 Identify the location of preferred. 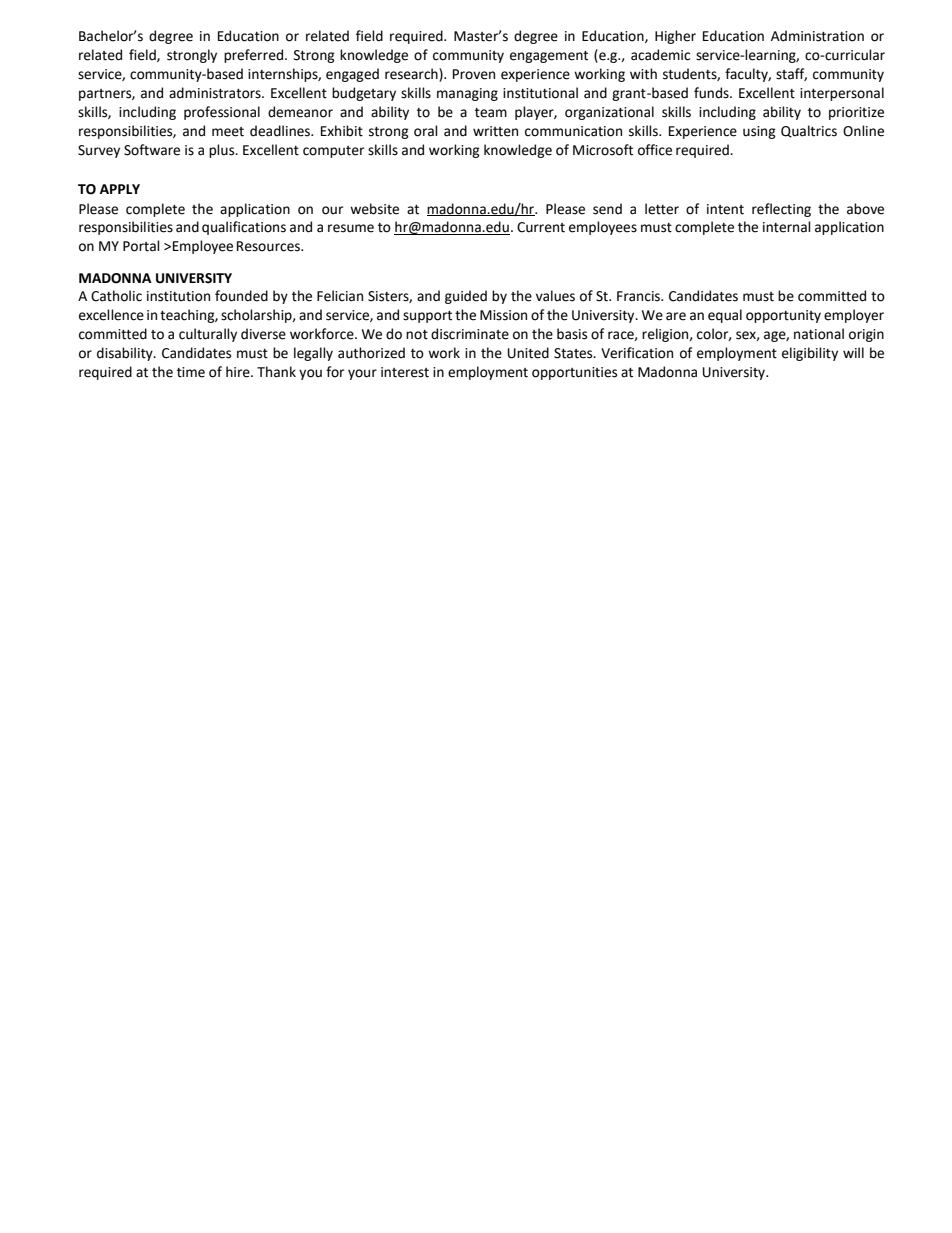
(255, 56).
